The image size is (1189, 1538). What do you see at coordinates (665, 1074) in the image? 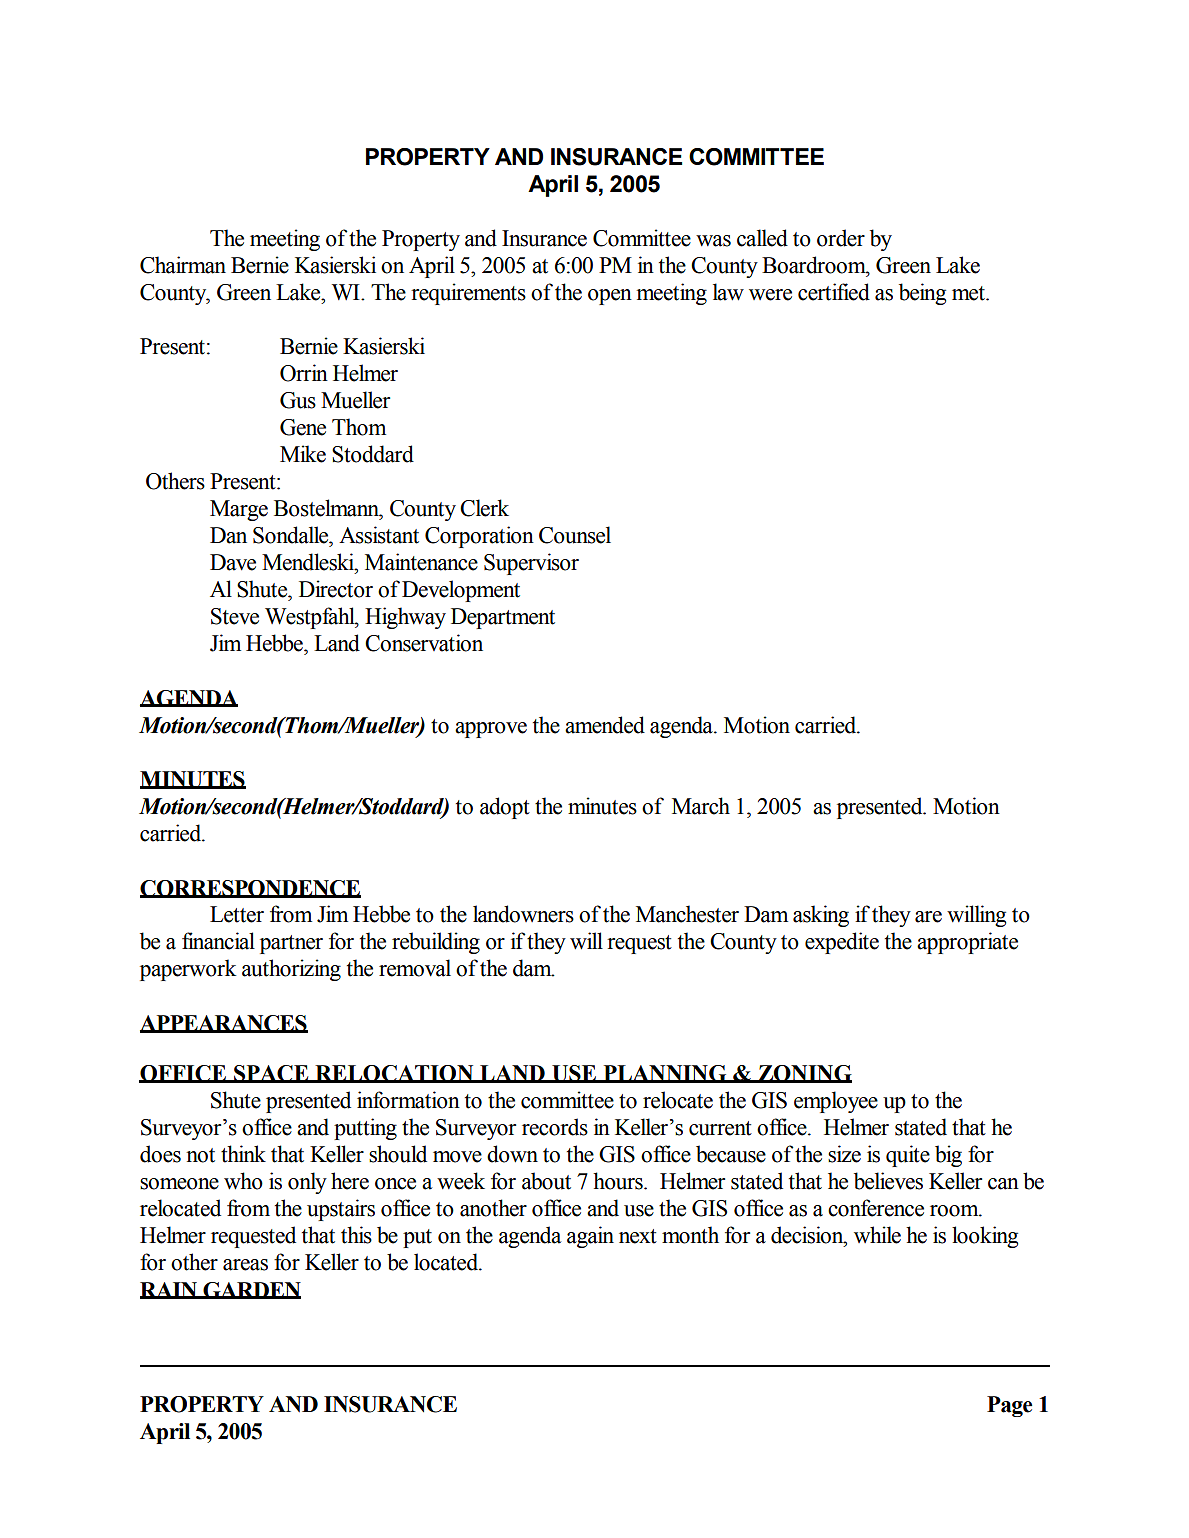
I see `PLANNING` at bounding box center [665, 1074].
